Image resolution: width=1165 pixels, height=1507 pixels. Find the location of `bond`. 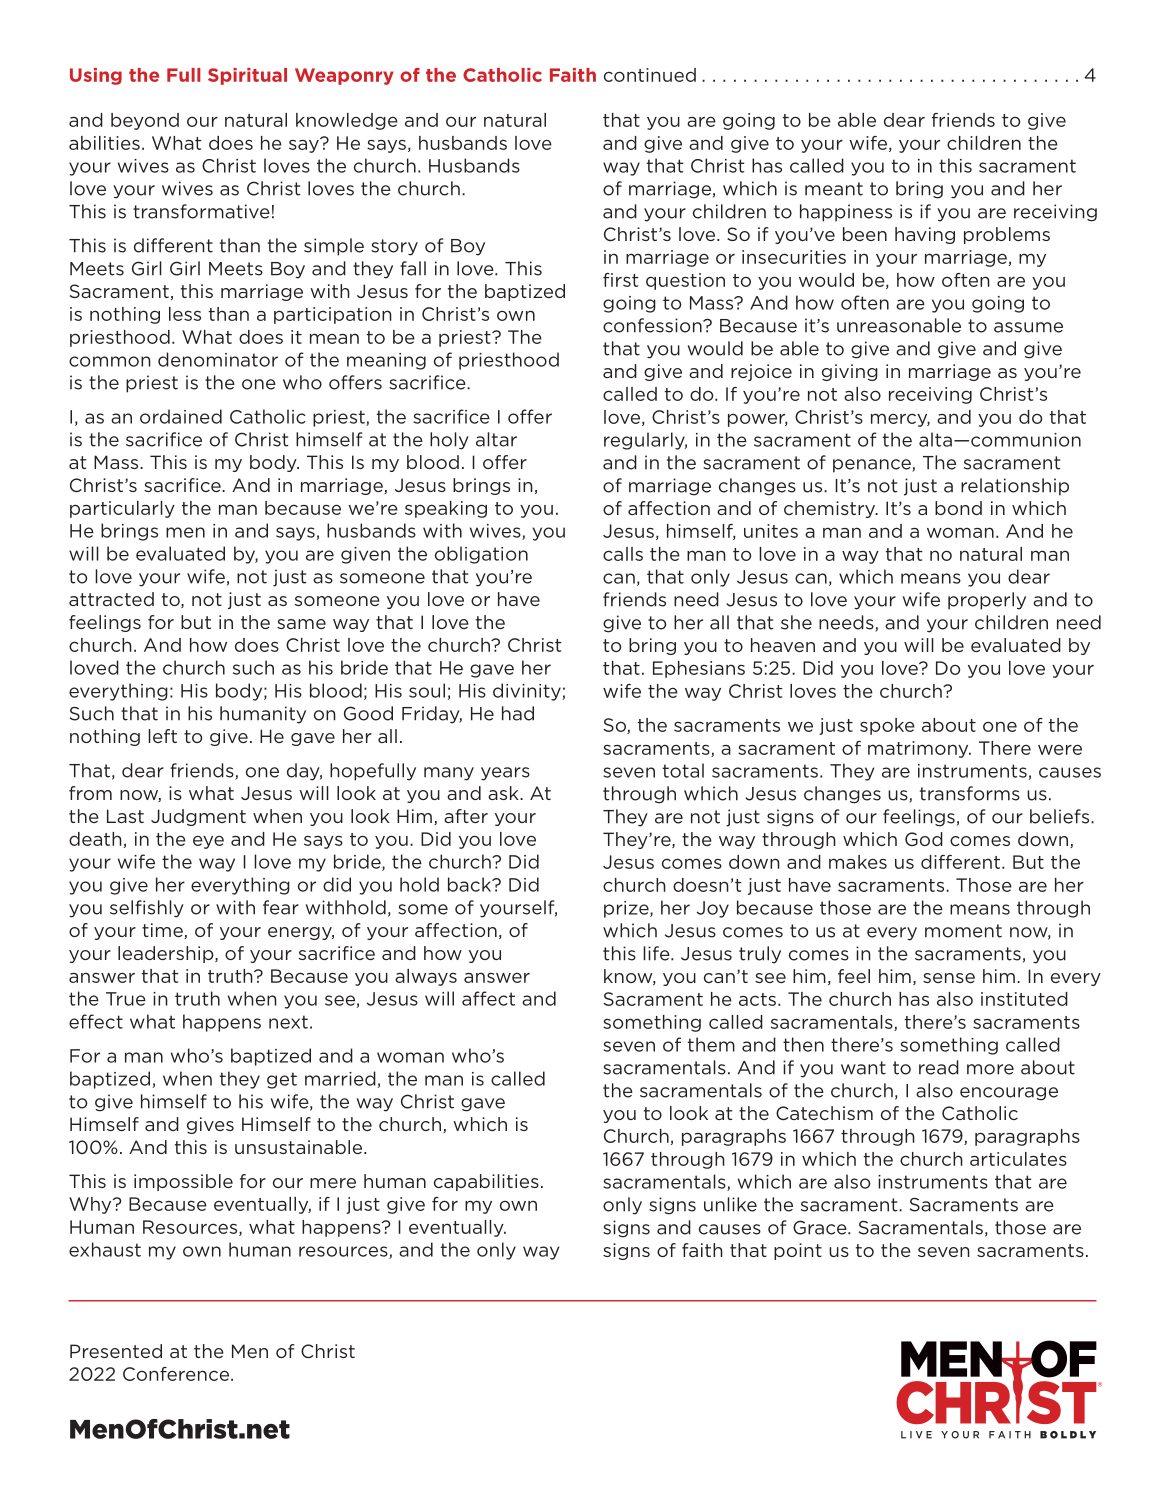

bond is located at coordinates (958, 508).
